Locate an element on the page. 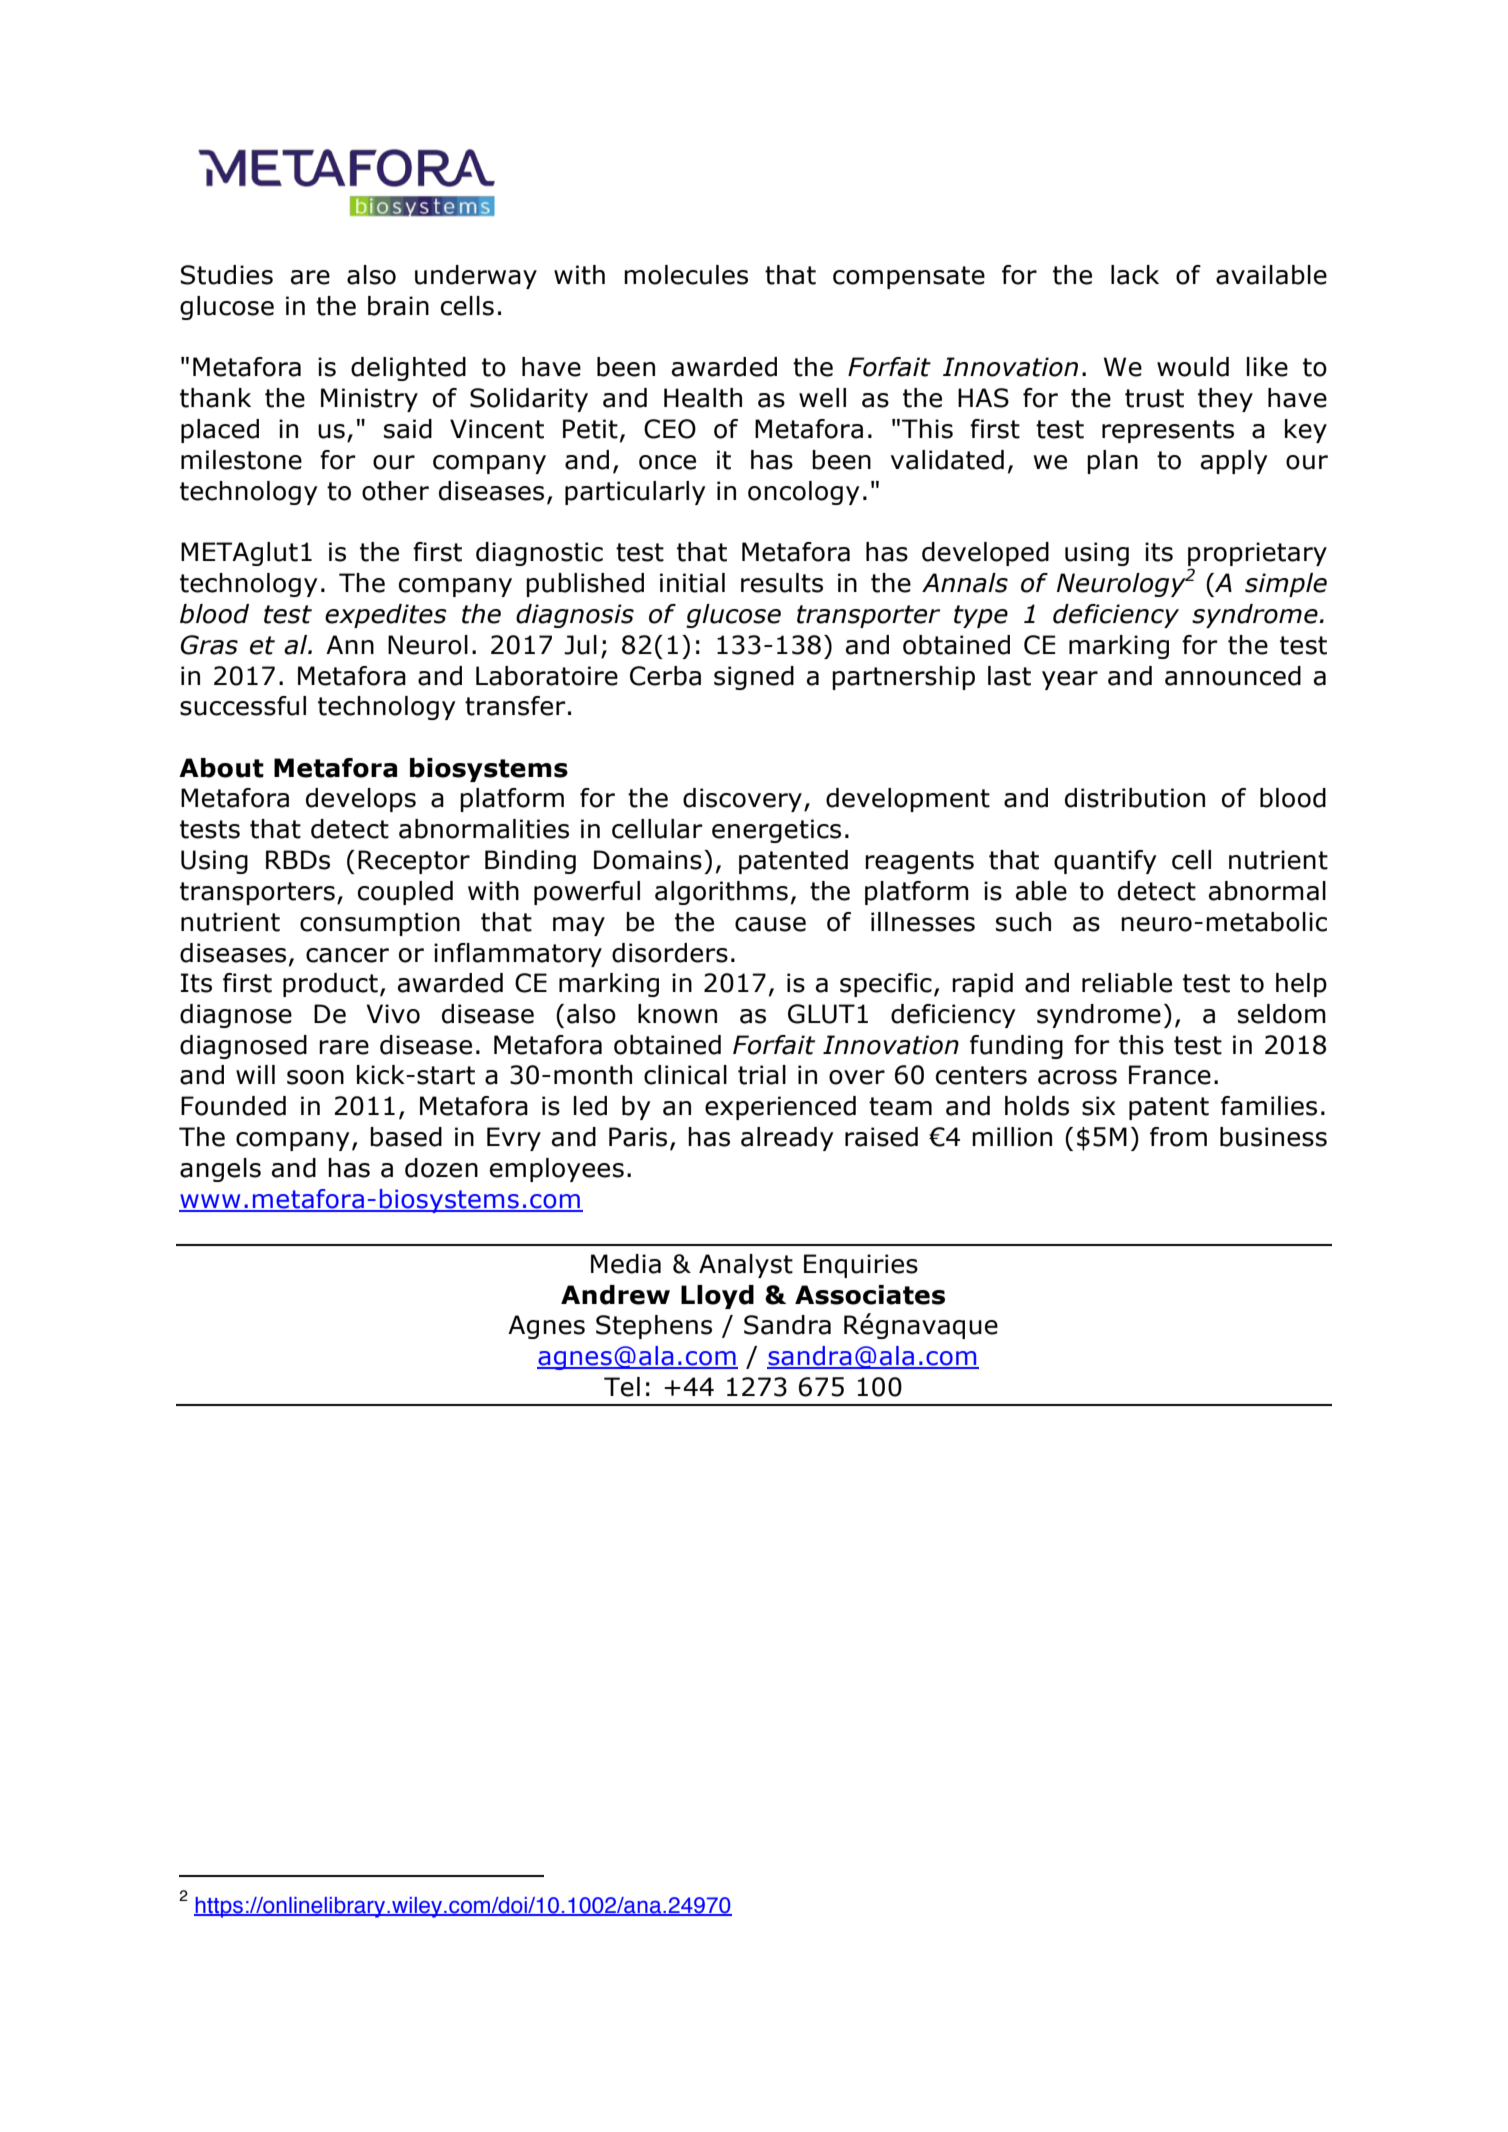 The image size is (1508, 2132). develops is located at coordinates (361, 800).
